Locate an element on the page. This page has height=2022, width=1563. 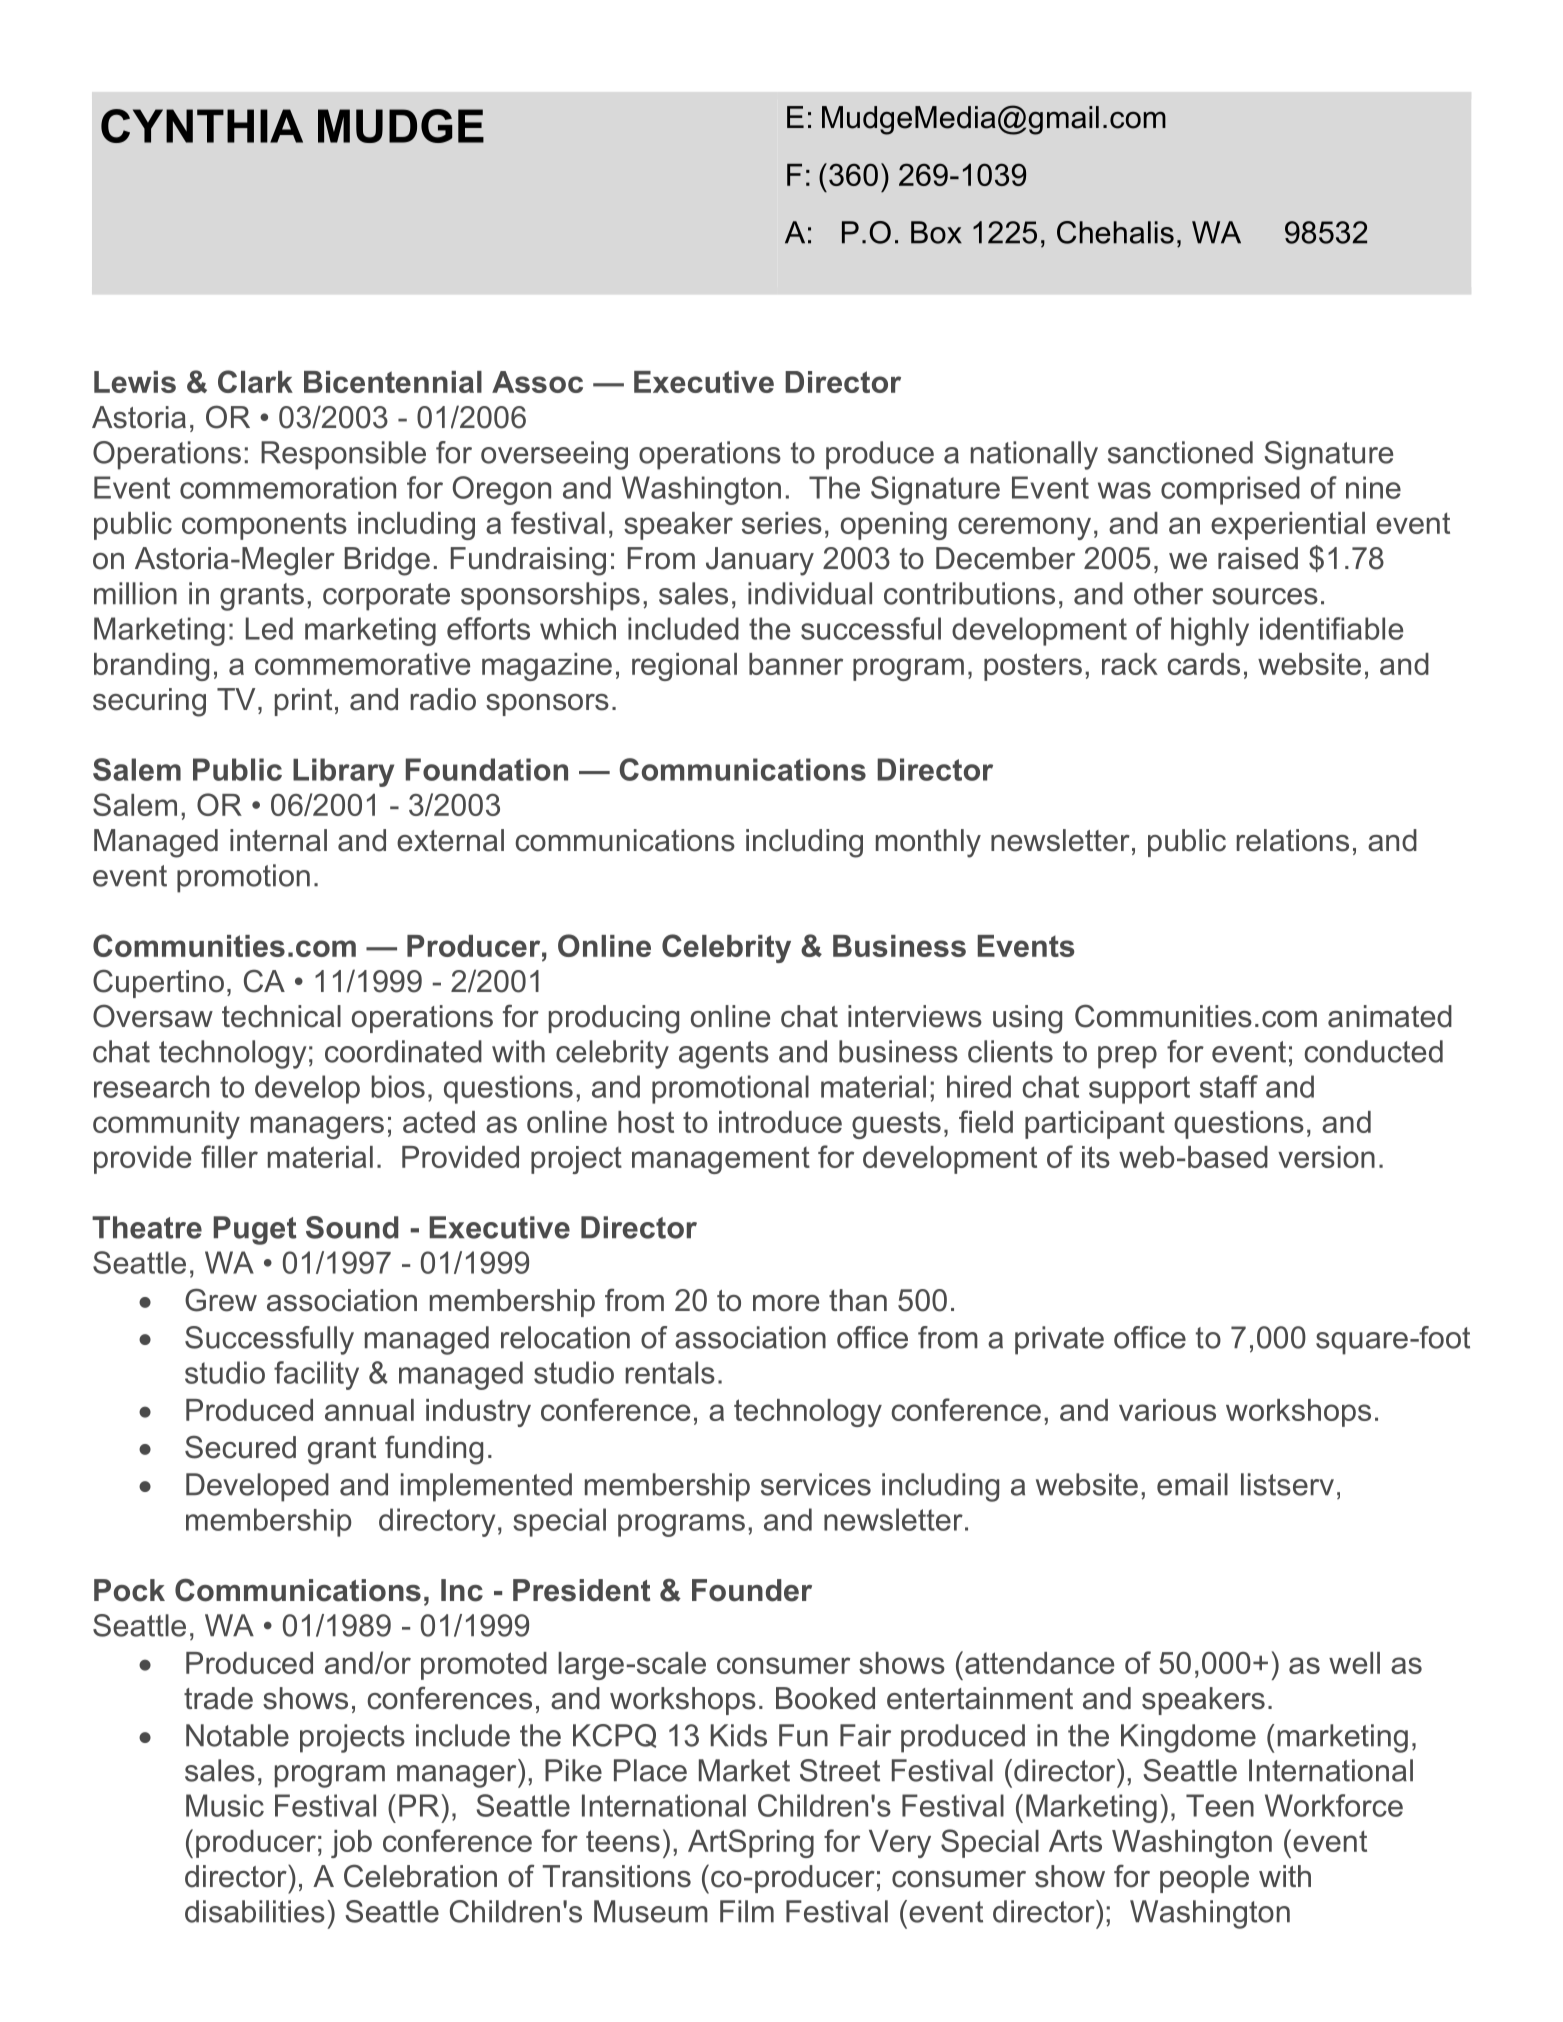
technical is located at coordinates (281, 1016).
